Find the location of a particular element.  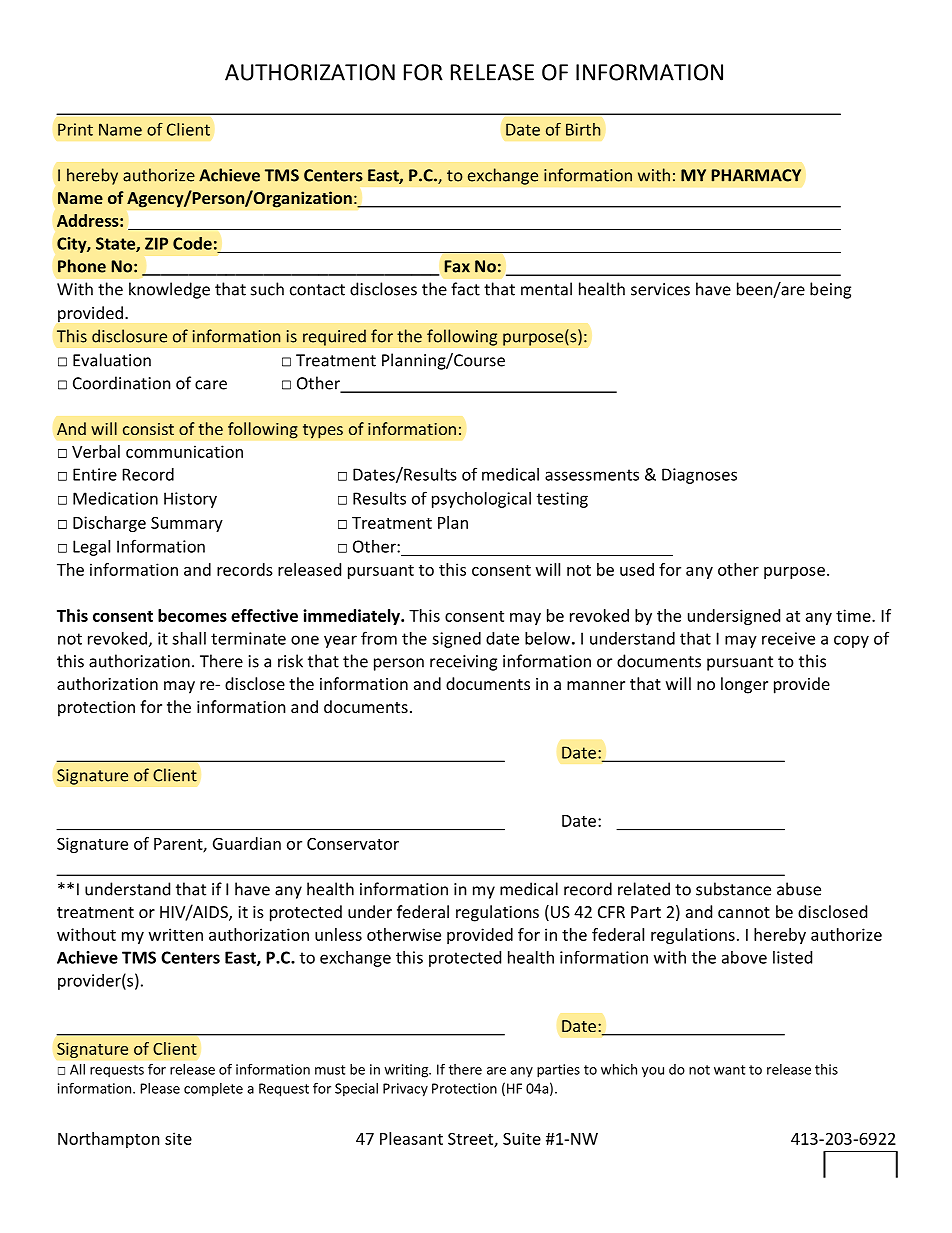

want is located at coordinates (729, 1070).
